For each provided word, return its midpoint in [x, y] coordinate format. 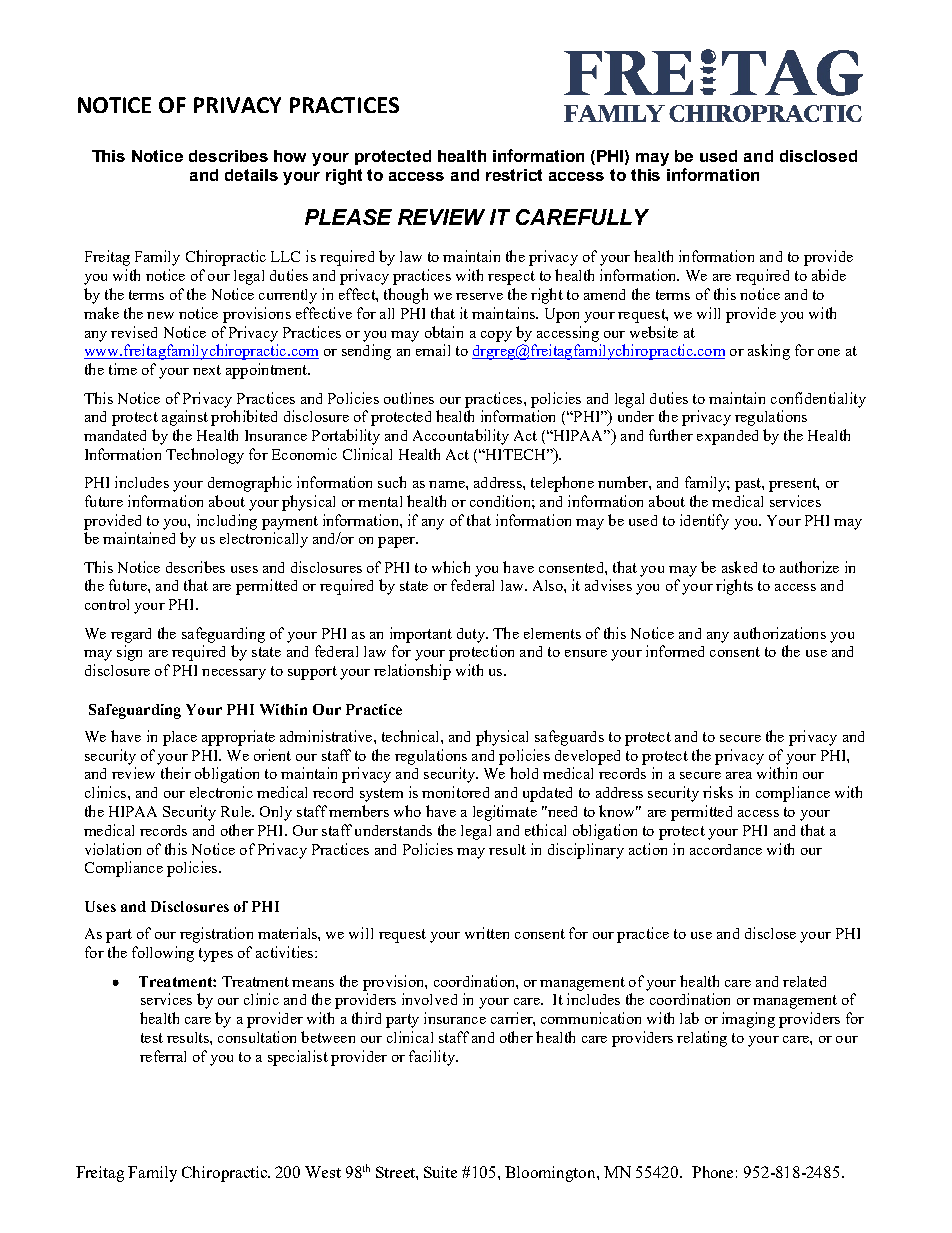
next [207, 370]
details [251, 175]
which [451, 567]
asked [739, 567]
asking [769, 352]
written [487, 933]
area [739, 775]
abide [829, 275]
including [227, 522]
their [176, 773]
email [433, 350]
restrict [514, 175]
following [163, 954]
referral [163, 1056]
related [804, 981]
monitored [455, 792]
